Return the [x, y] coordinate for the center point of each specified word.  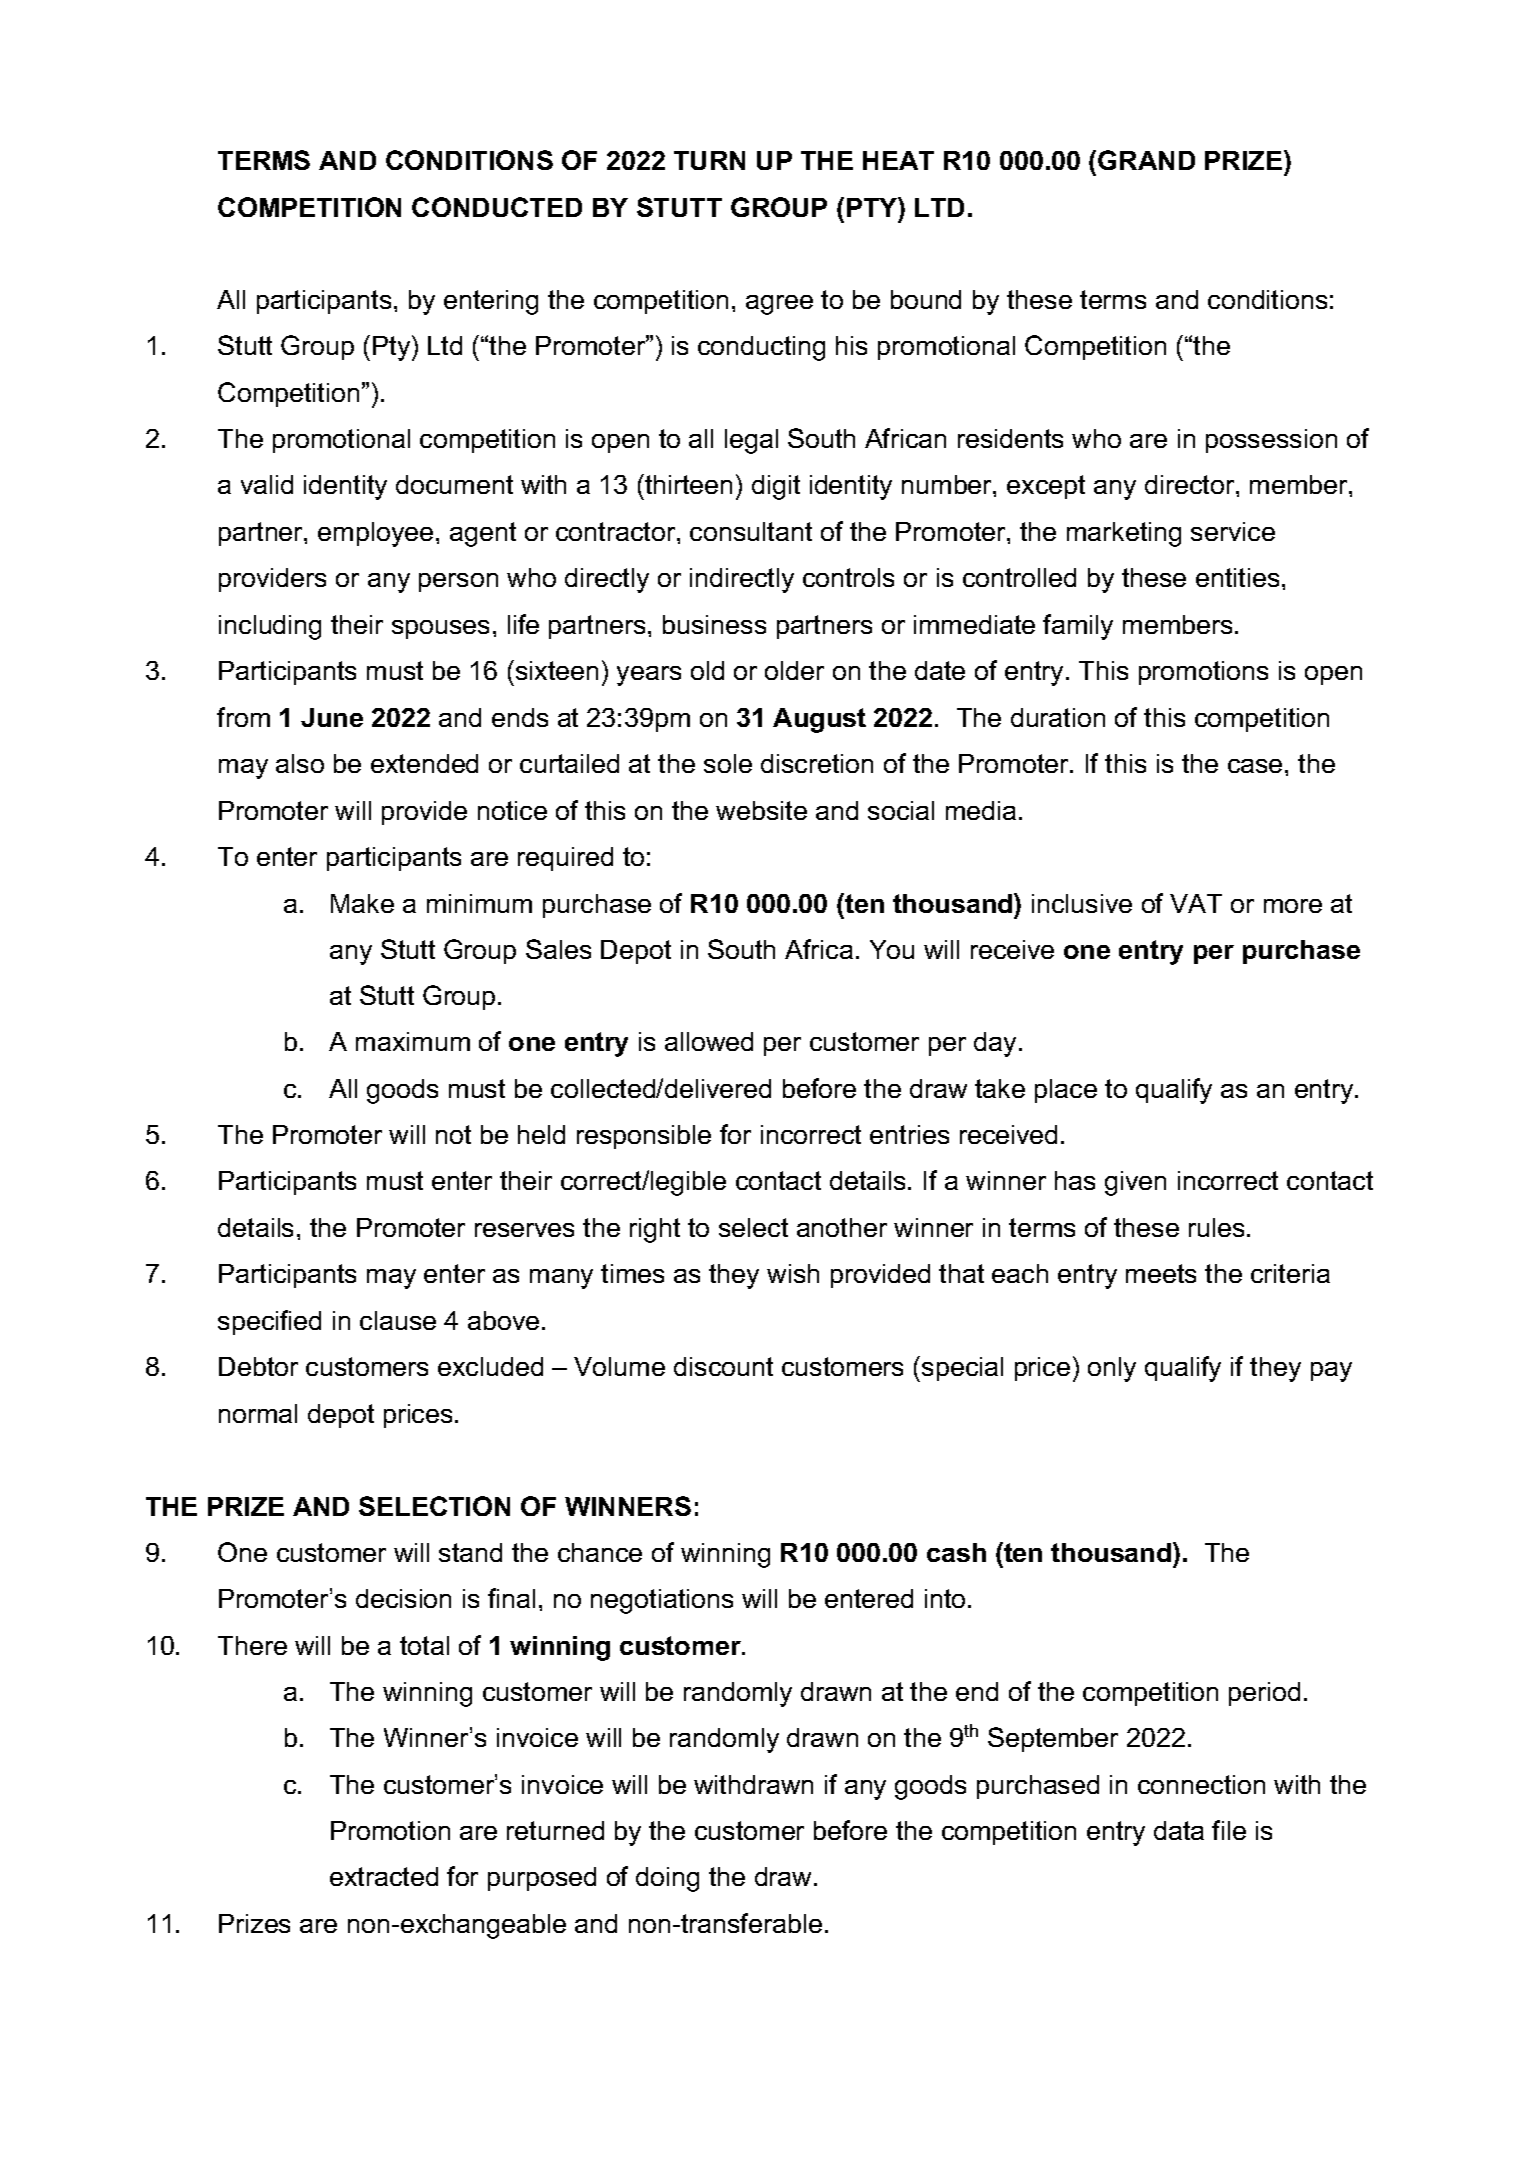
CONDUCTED [497, 207]
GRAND [1146, 160]
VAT [1196, 903]
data [1179, 1830]
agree [779, 305]
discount [723, 1366]
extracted [384, 1876]
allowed [709, 1041]
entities [1237, 577]
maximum [413, 1041]
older [794, 670]
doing [667, 1879]
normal [258, 1413]
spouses [440, 629]
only [1112, 1369]
